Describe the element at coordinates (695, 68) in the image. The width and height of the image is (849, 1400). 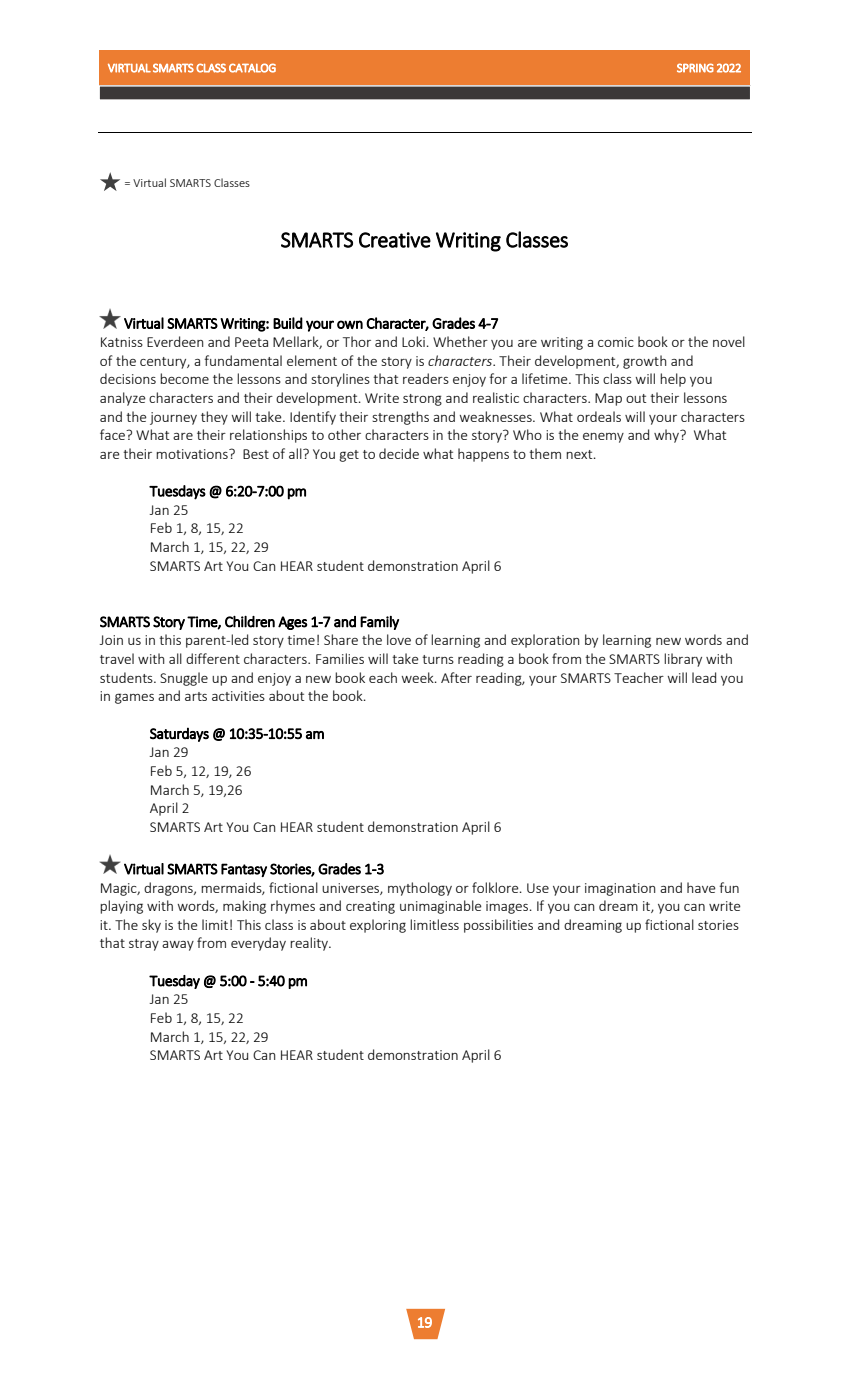
I see `SPRING` at that location.
